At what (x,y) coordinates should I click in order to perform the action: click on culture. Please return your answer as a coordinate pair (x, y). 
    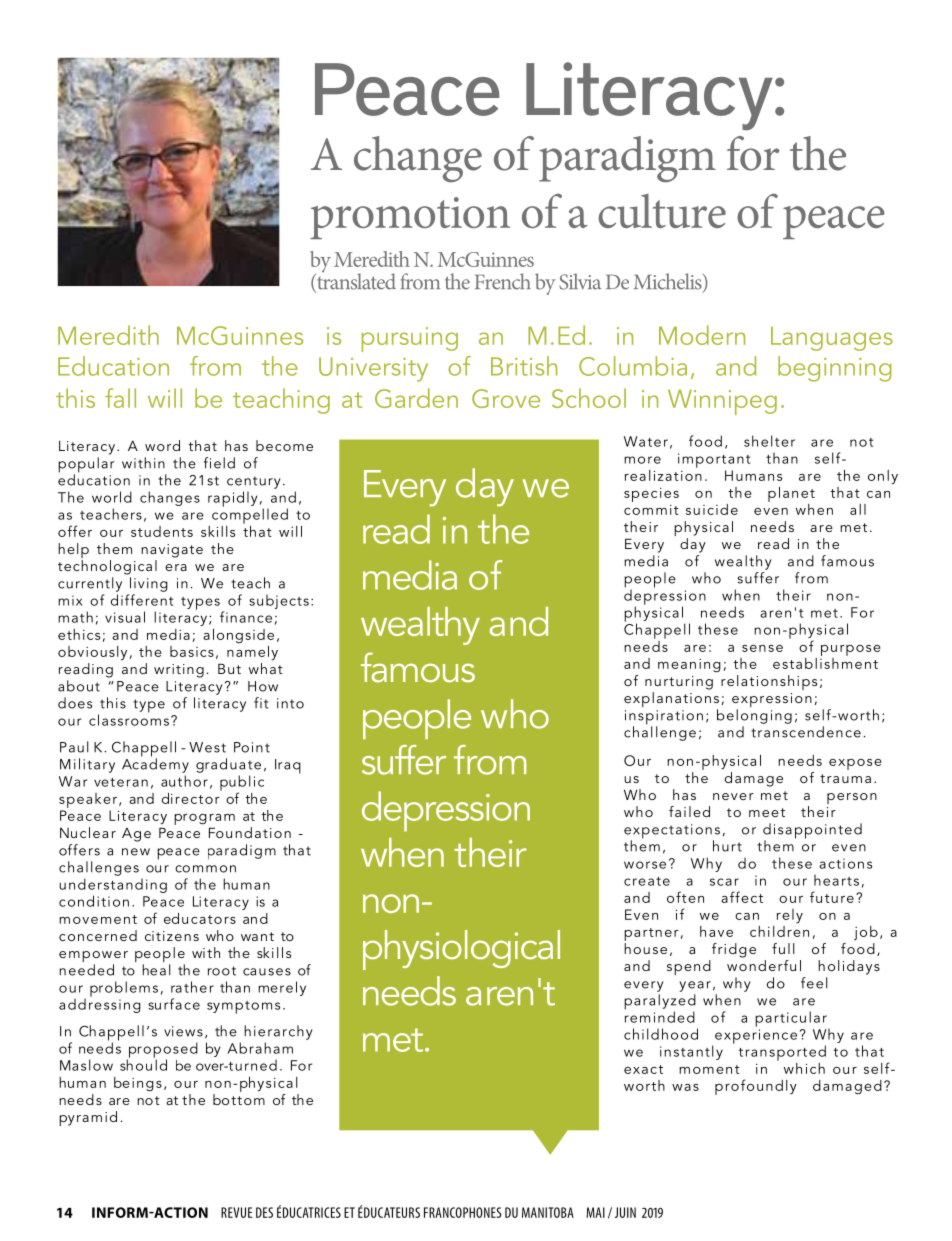
    Looking at the image, I should click on (662, 211).
